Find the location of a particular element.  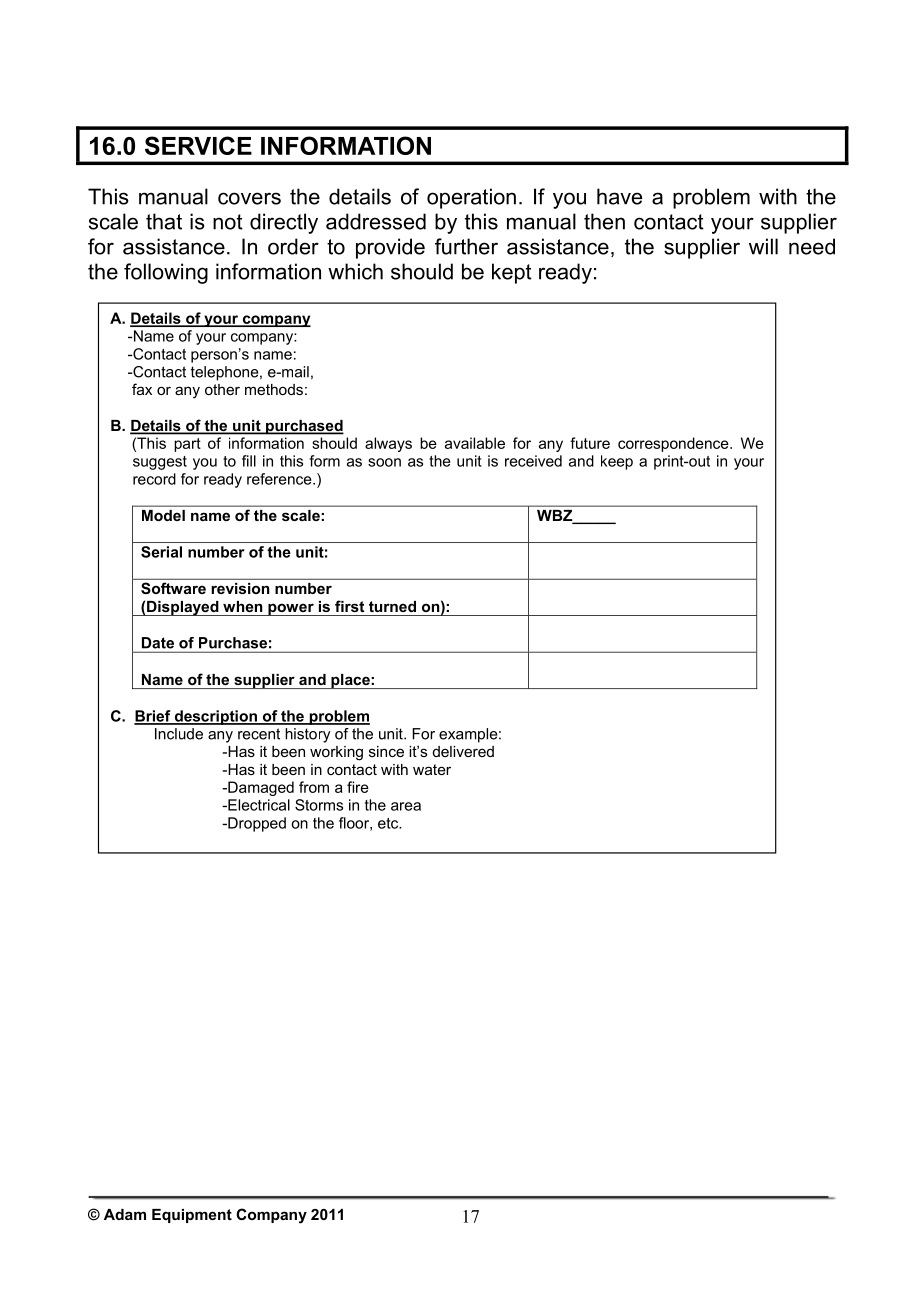

etc is located at coordinates (389, 823).
